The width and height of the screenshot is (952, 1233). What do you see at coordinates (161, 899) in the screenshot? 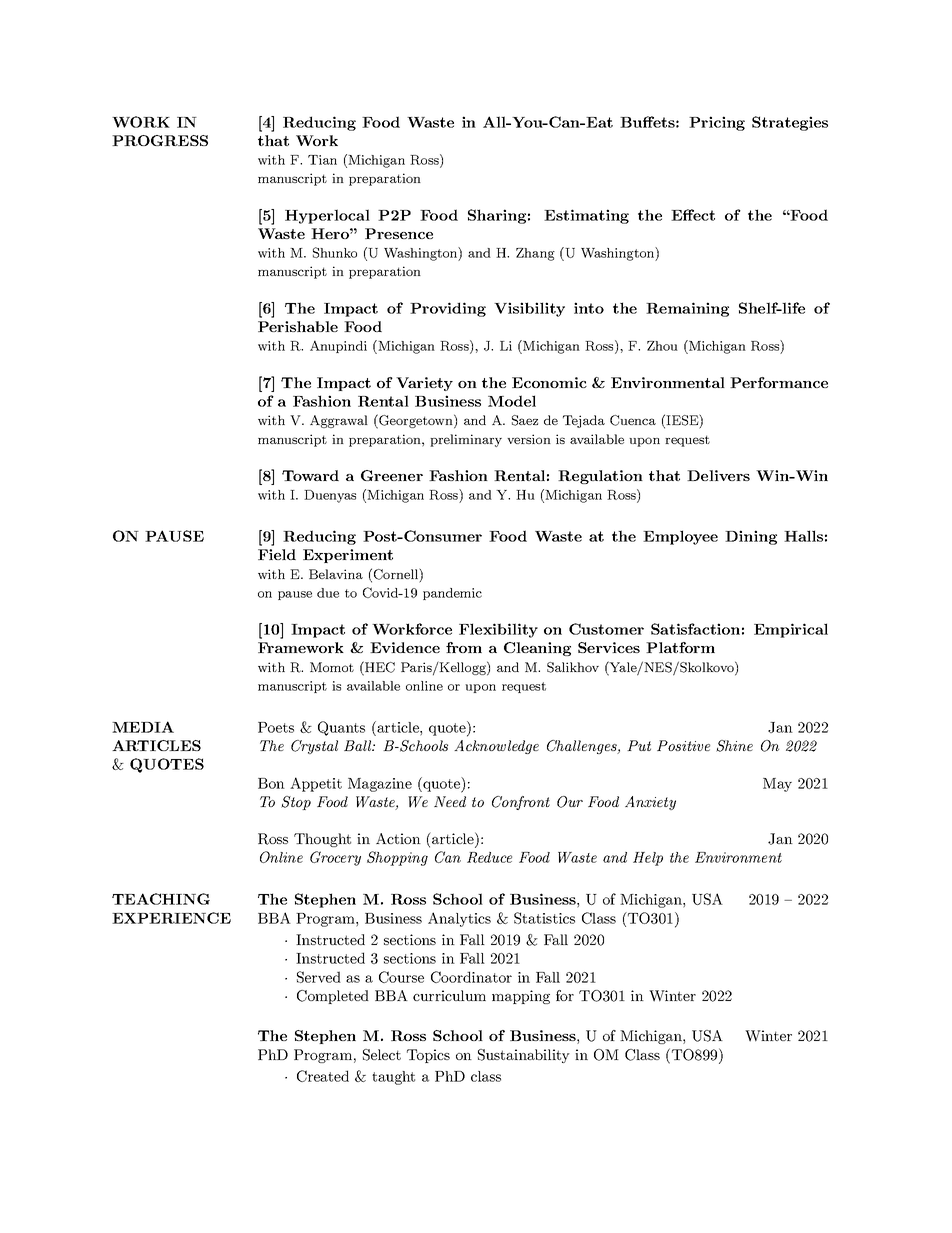
I see `TEACHING` at bounding box center [161, 899].
